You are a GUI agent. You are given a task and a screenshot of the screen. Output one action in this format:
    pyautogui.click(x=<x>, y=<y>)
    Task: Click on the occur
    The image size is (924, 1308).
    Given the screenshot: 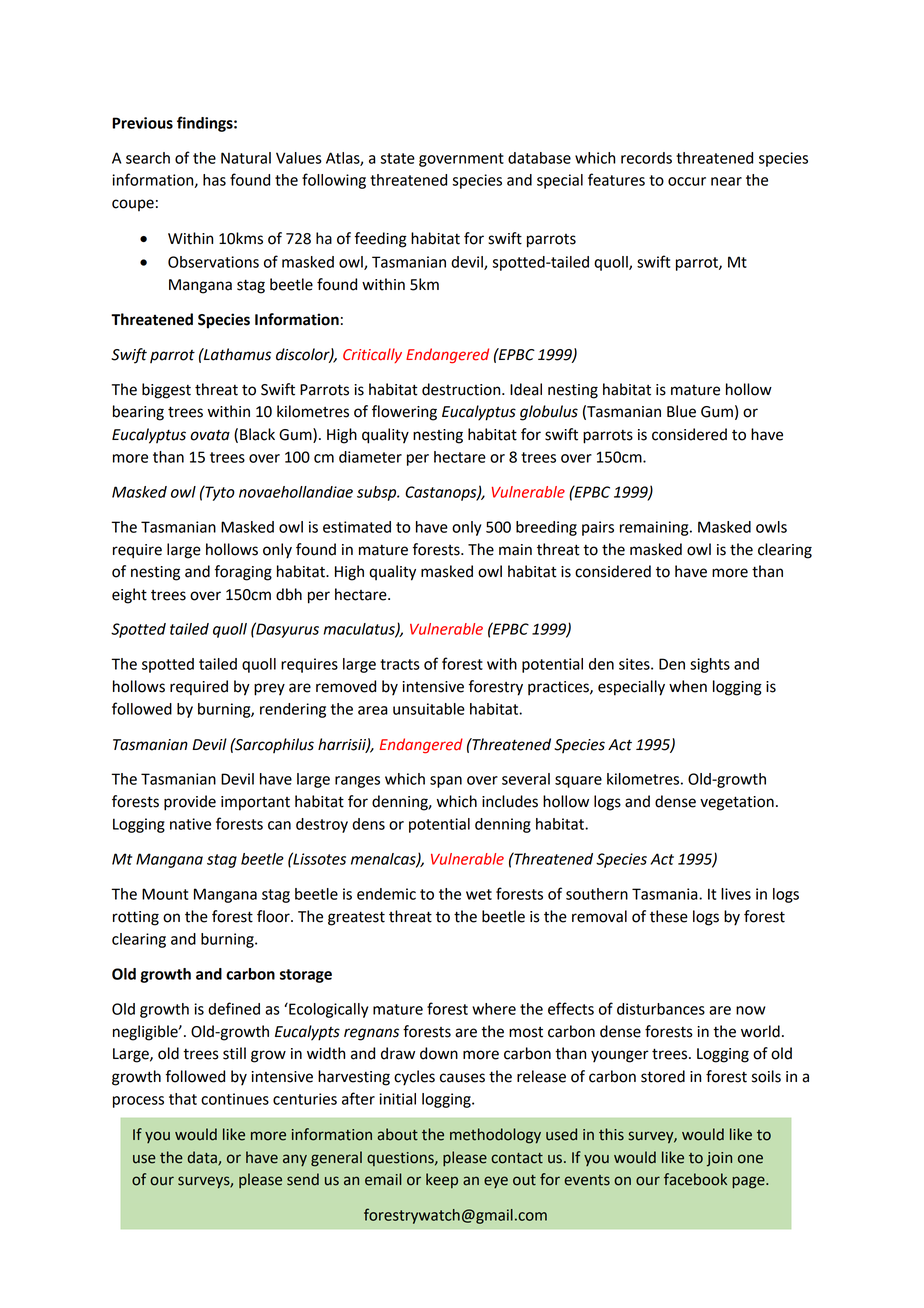 What is the action you would take?
    pyautogui.click(x=687, y=181)
